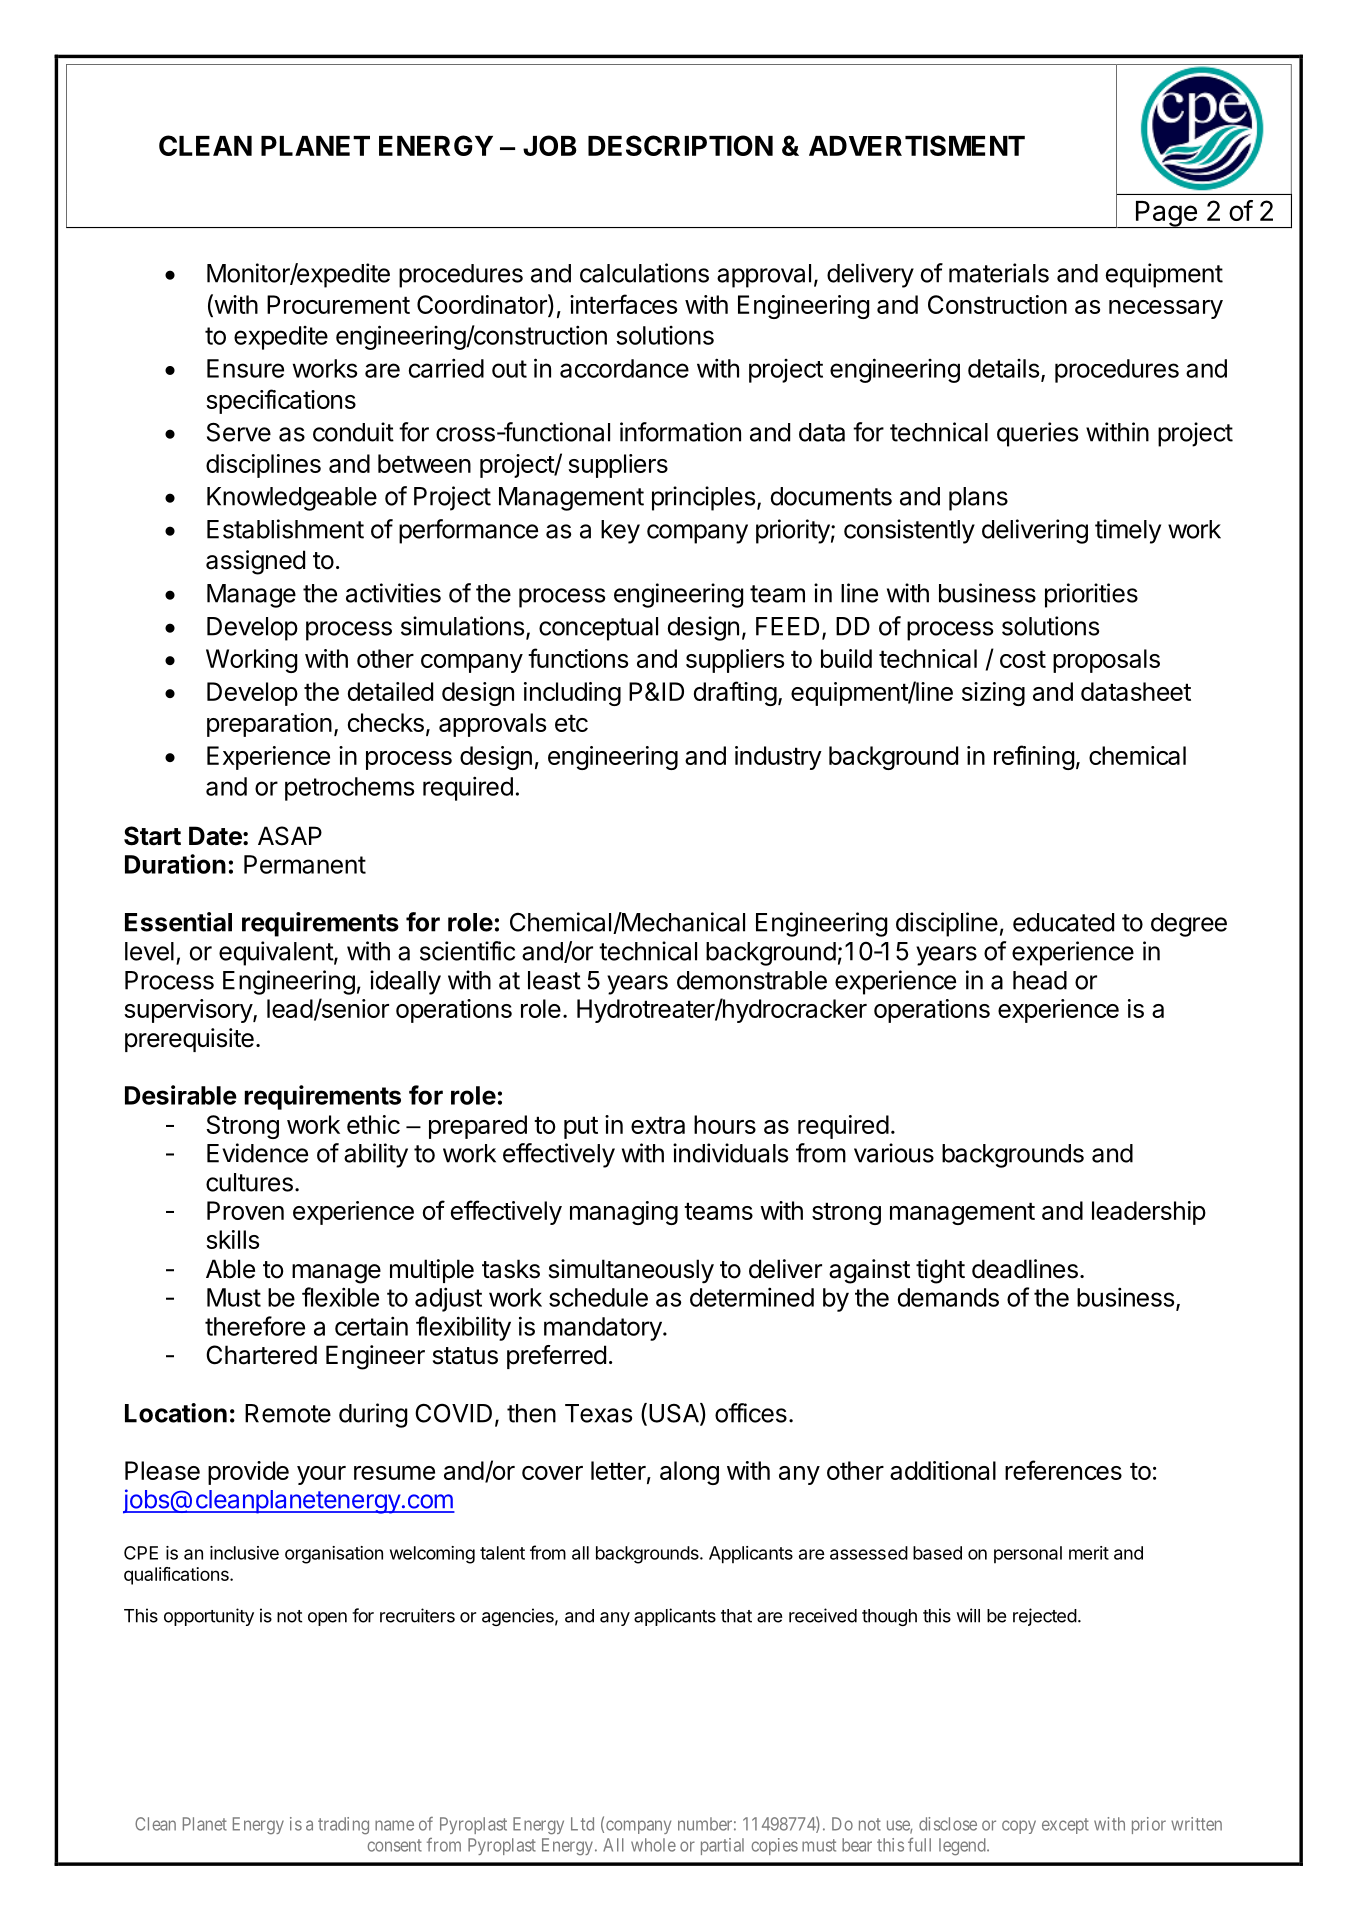  What do you see at coordinates (269, 725) in the screenshot?
I see `preparation` at bounding box center [269, 725].
